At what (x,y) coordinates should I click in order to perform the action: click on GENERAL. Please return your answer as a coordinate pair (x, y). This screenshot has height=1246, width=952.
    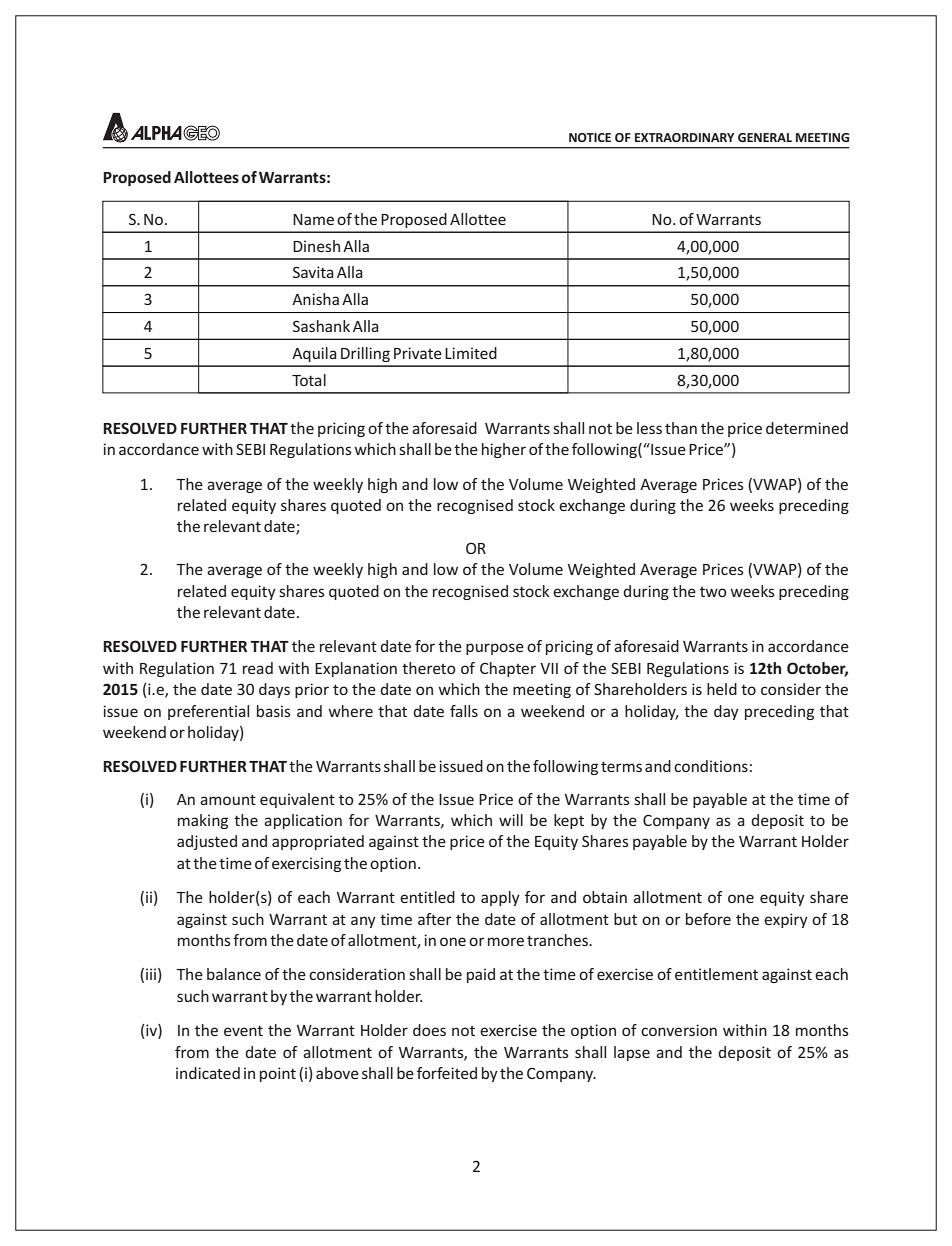
    Looking at the image, I should click on (765, 137).
